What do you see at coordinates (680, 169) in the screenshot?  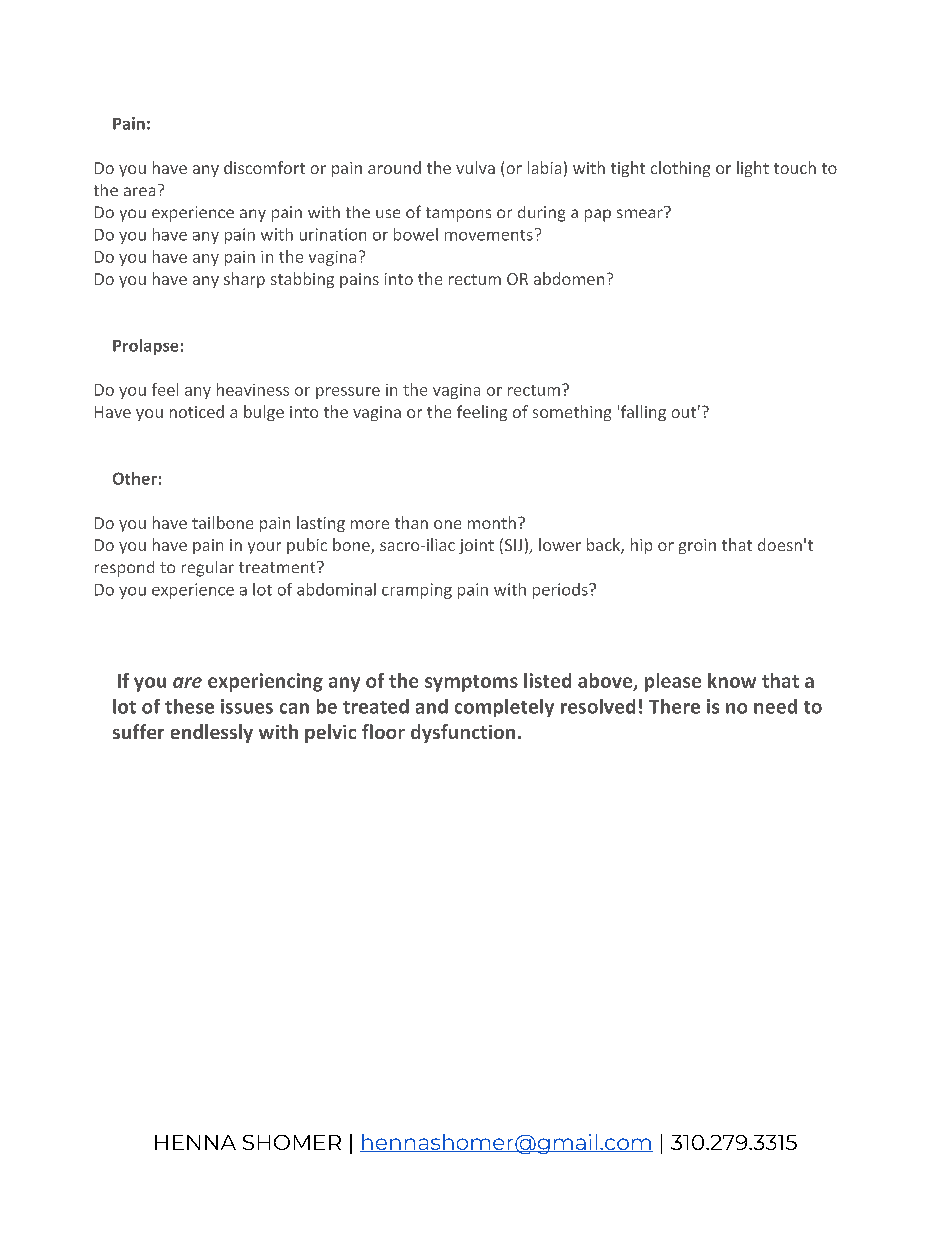 I see `clothing` at bounding box center [680, 169].
